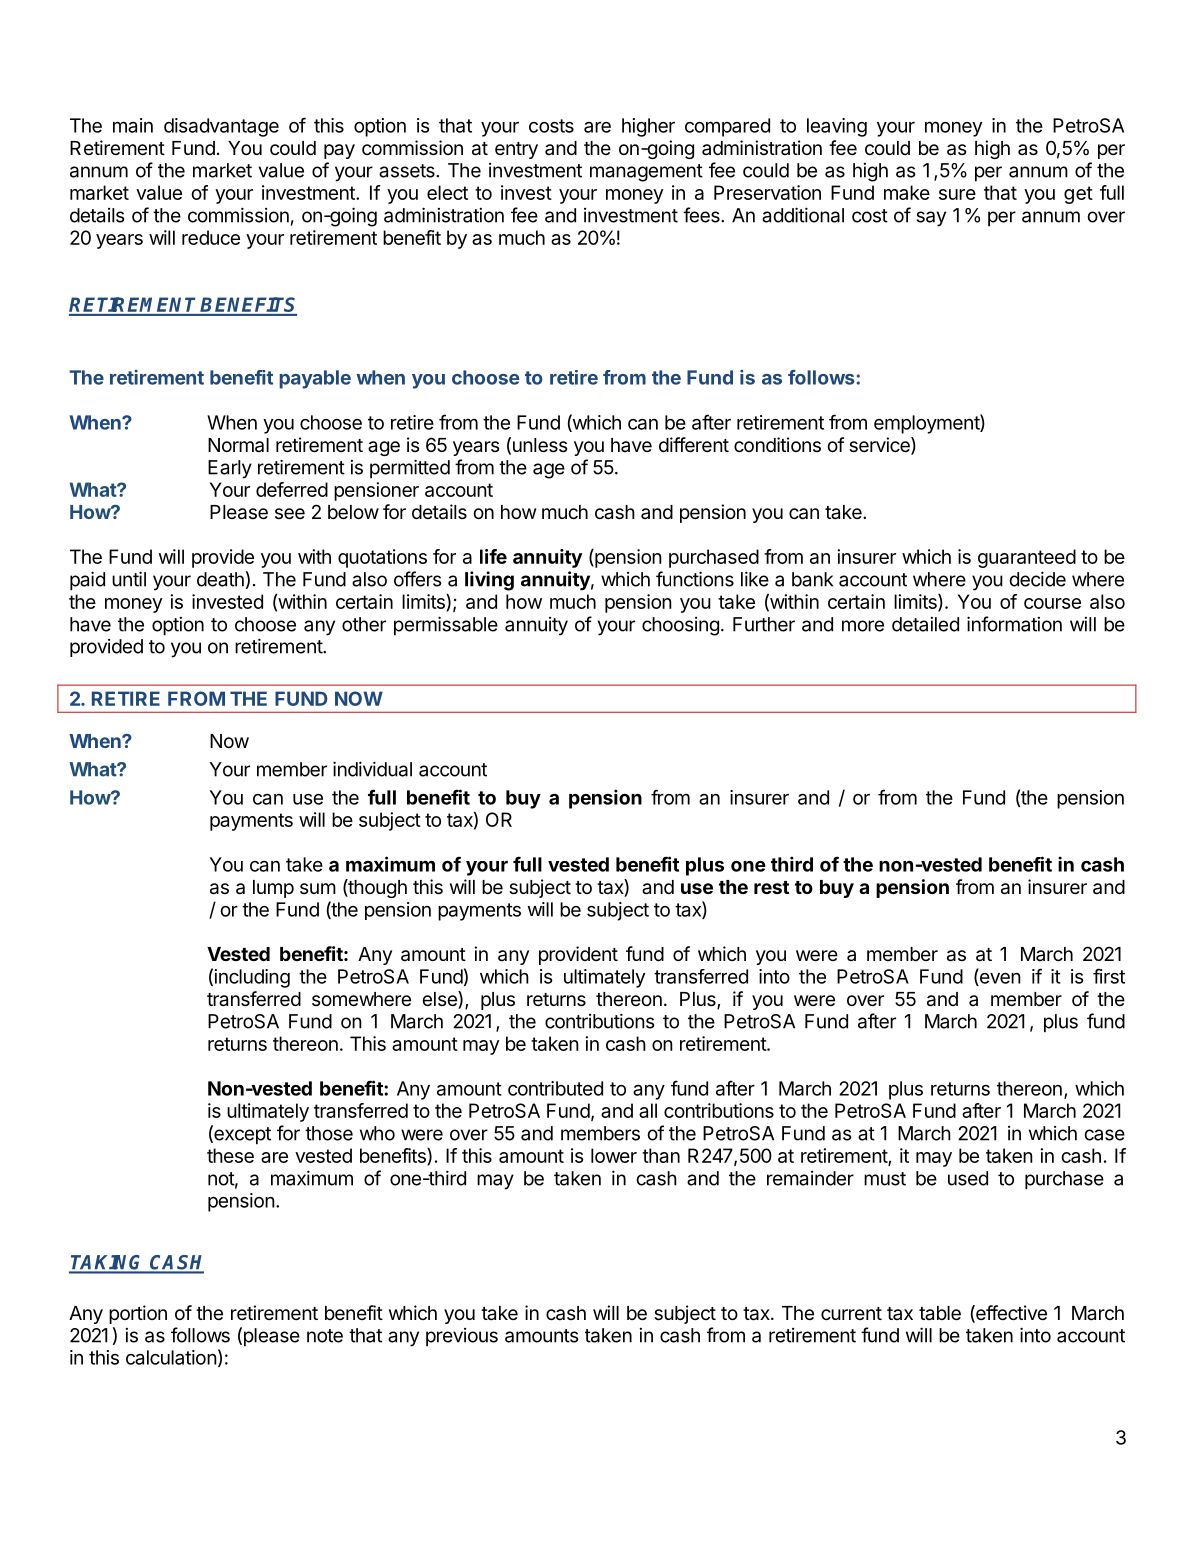  What do you see at coordinates (1014, 624) in the document?
I see `information` at bounding box center [1014, 624].
